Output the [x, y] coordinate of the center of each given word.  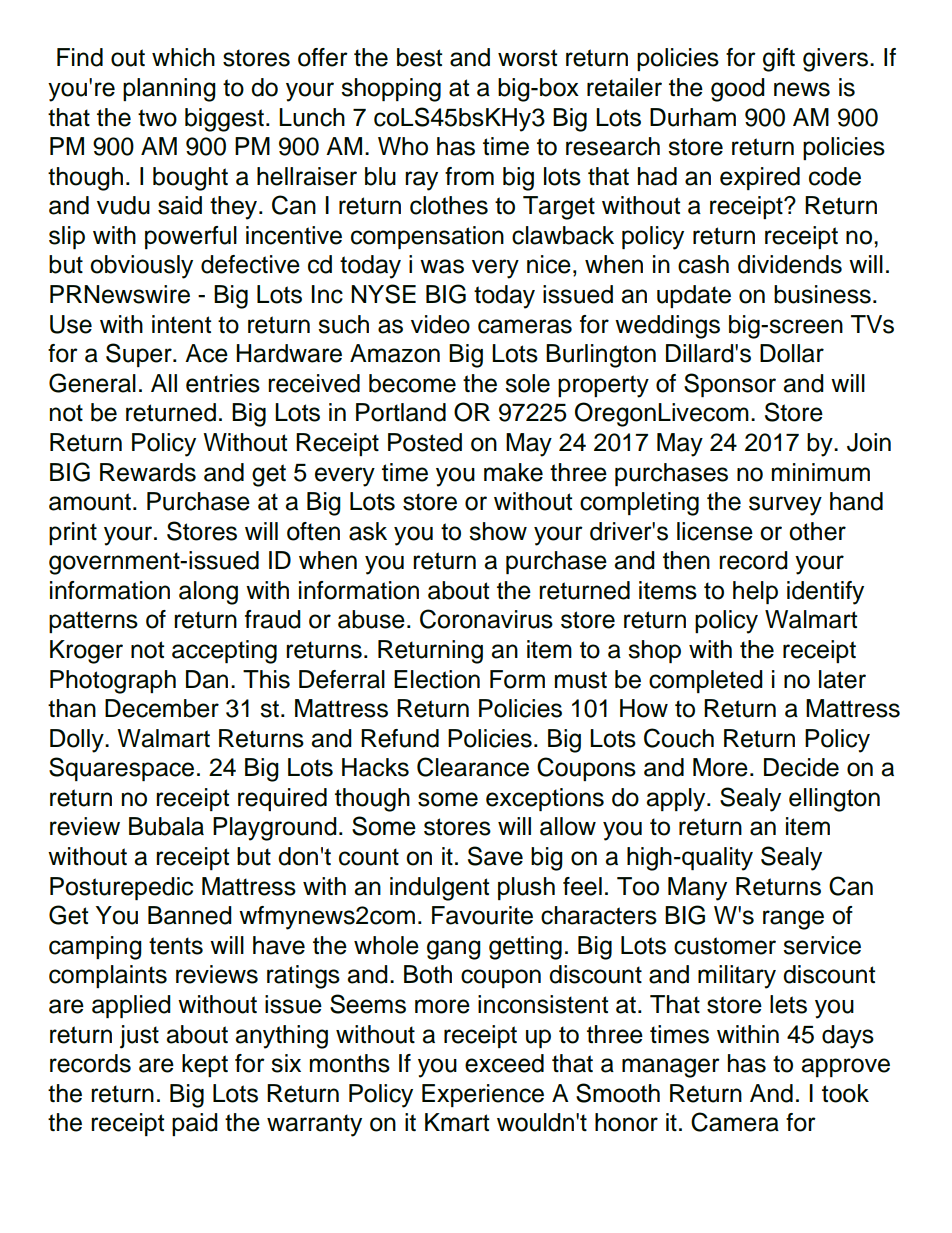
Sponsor [730, 385]
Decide [801, 767]
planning [169, 90]
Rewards [148, 472]
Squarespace [121, 769]
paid [195, 1124]
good [738, 90]
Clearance [473, 767]
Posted [425, 442]
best [419, 57]
